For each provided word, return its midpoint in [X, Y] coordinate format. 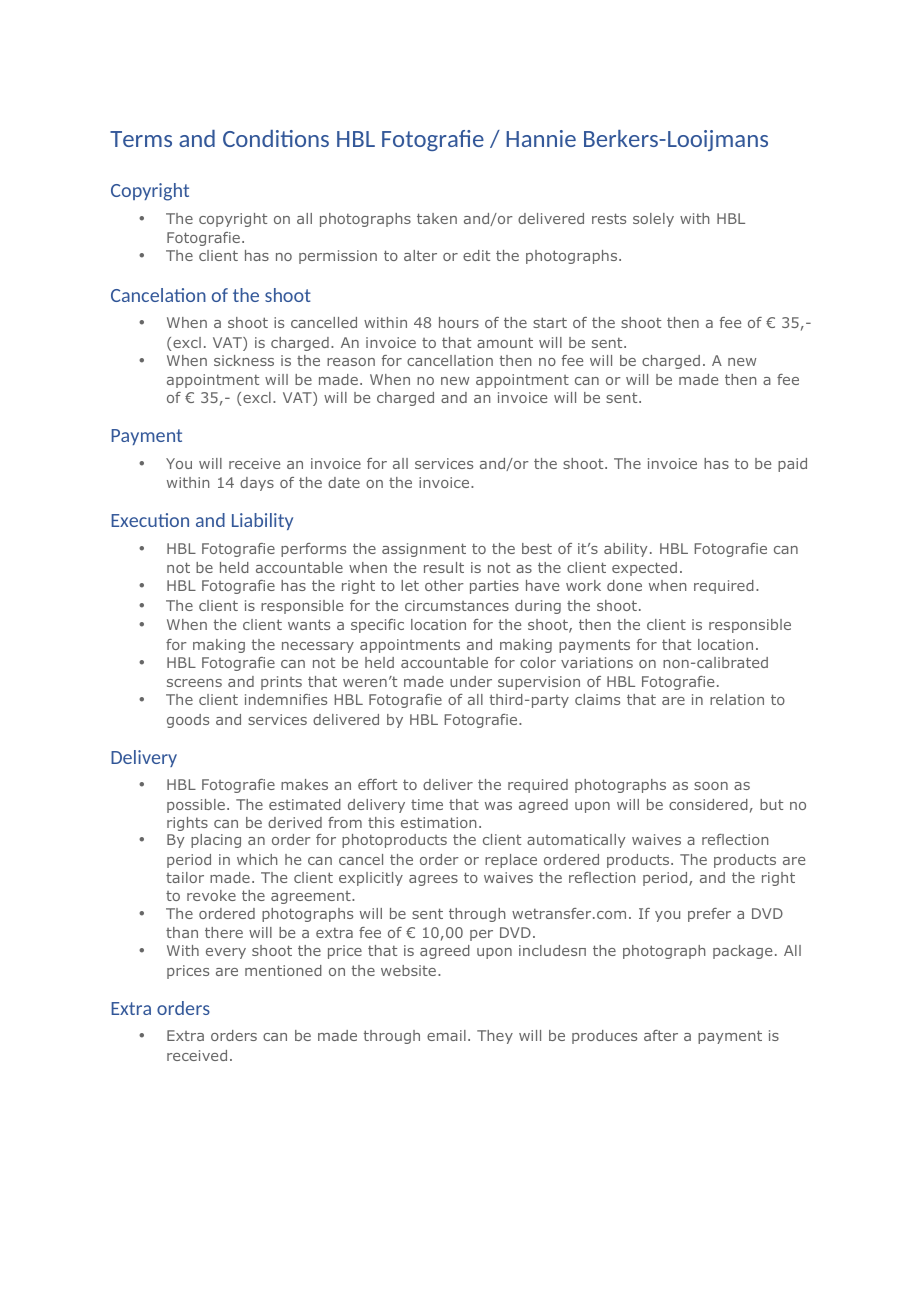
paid [792, 465]
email [446, 1035]
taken [437, 218]
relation [737, 699]
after [661, 1035]
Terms [141, 139]
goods [188, 721]
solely [653, 220]
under [471, 681]
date [344, 482]
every [226, 953]
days [257, 484]
